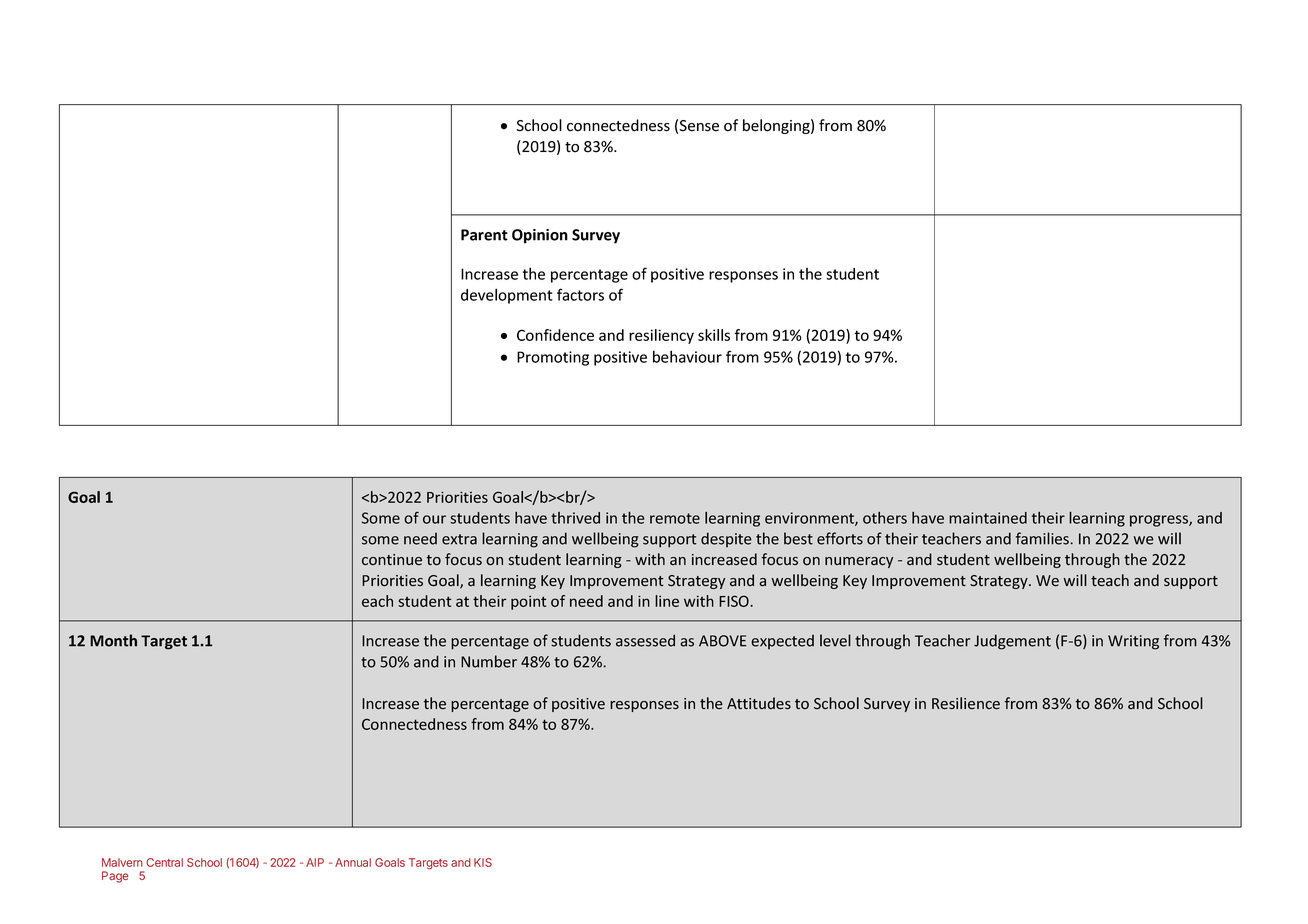  Describe the element at coordinates (687, 356) in the screenshot. I see `behaviour` at that location.
